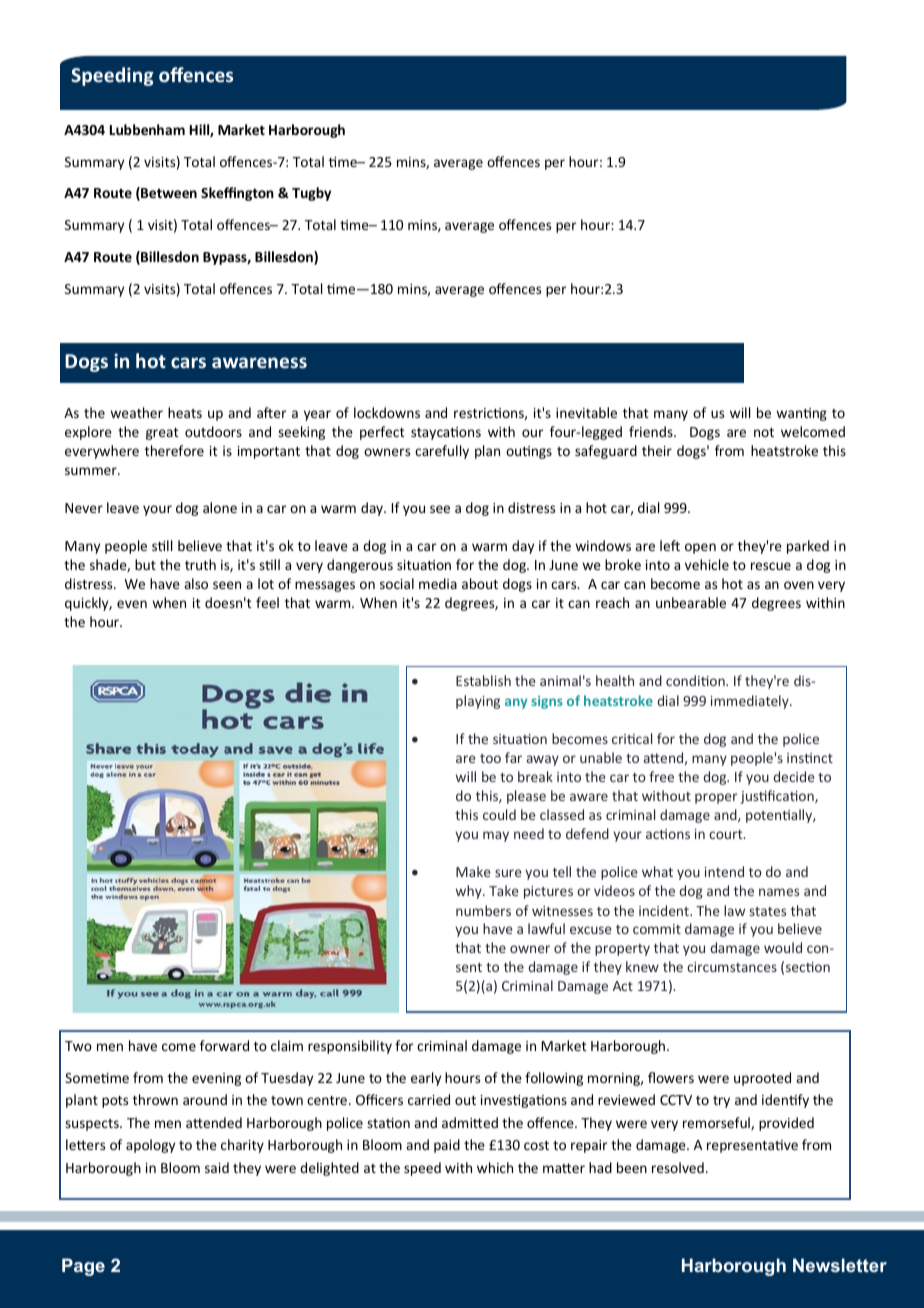 The image size is (924, 1308). Describe the element at coordinates (162, 434) in the screenshot. I see `great` at that location.
